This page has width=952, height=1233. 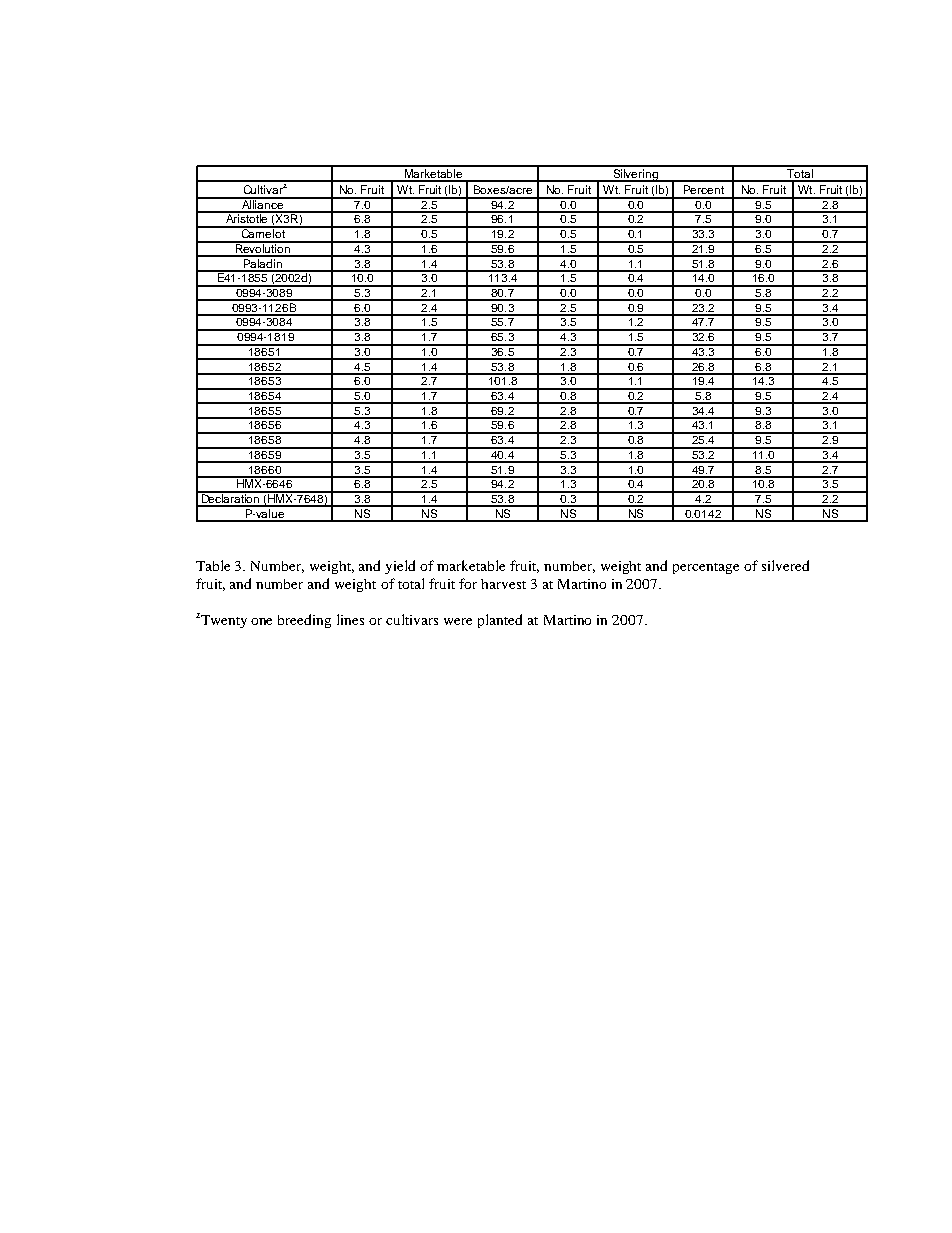 I want to click on silvered, so click(x=785, y=565).
